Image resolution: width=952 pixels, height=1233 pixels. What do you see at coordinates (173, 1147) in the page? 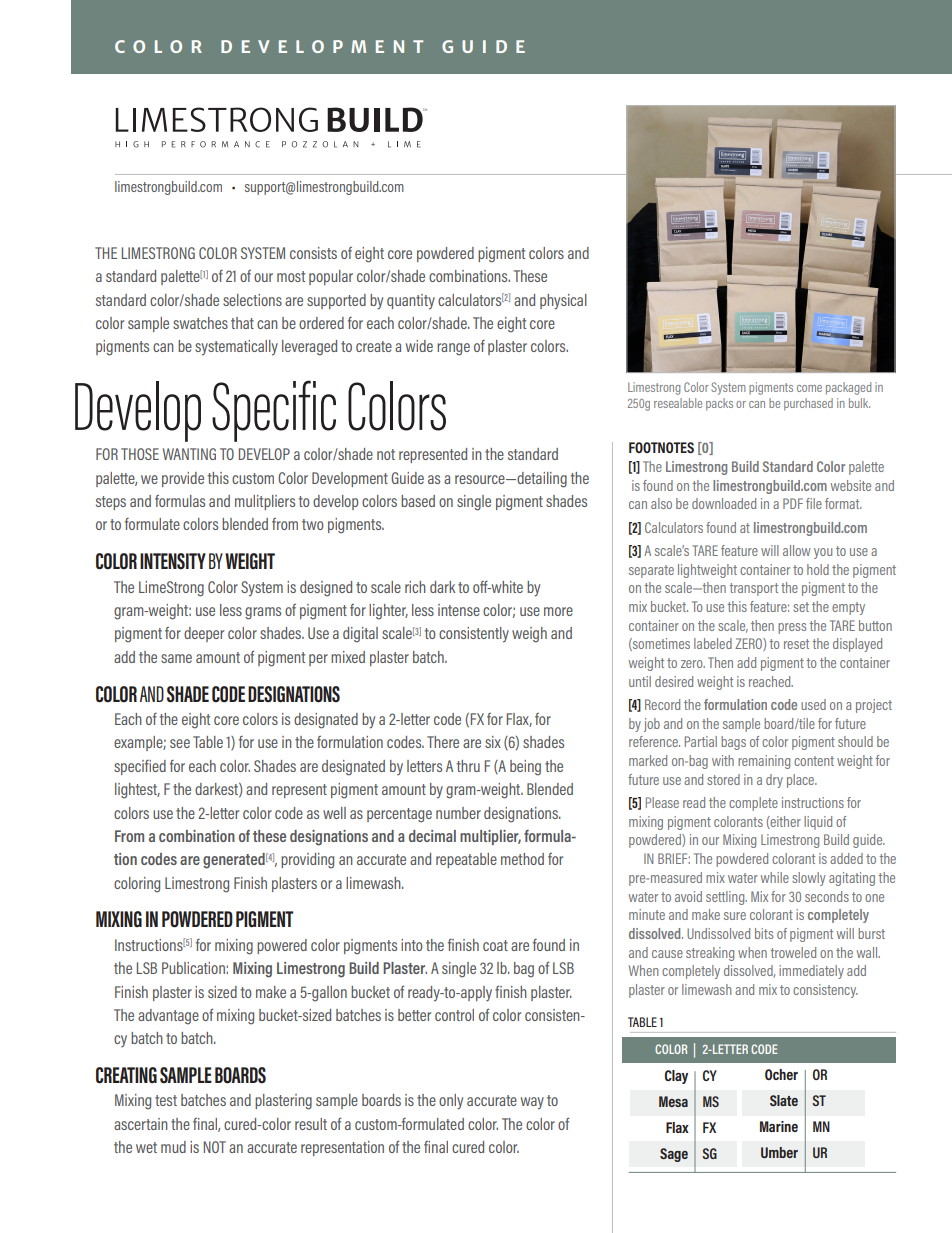
I see `mud` at bounding box center [173, 1147].
